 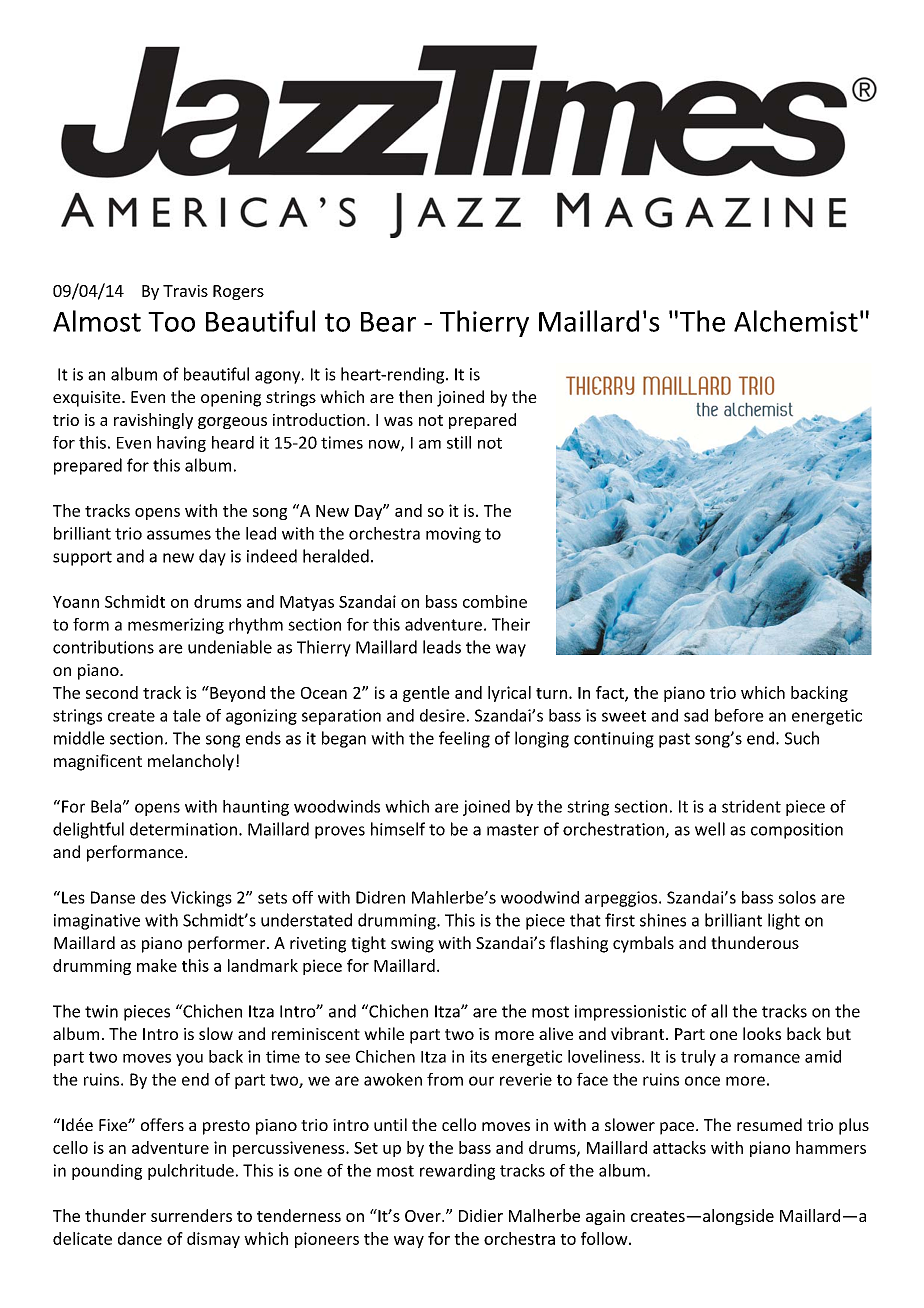 What do you see at coordinates (797, 831) in the image?
I see `composition` at bounding box center [797, 831].
